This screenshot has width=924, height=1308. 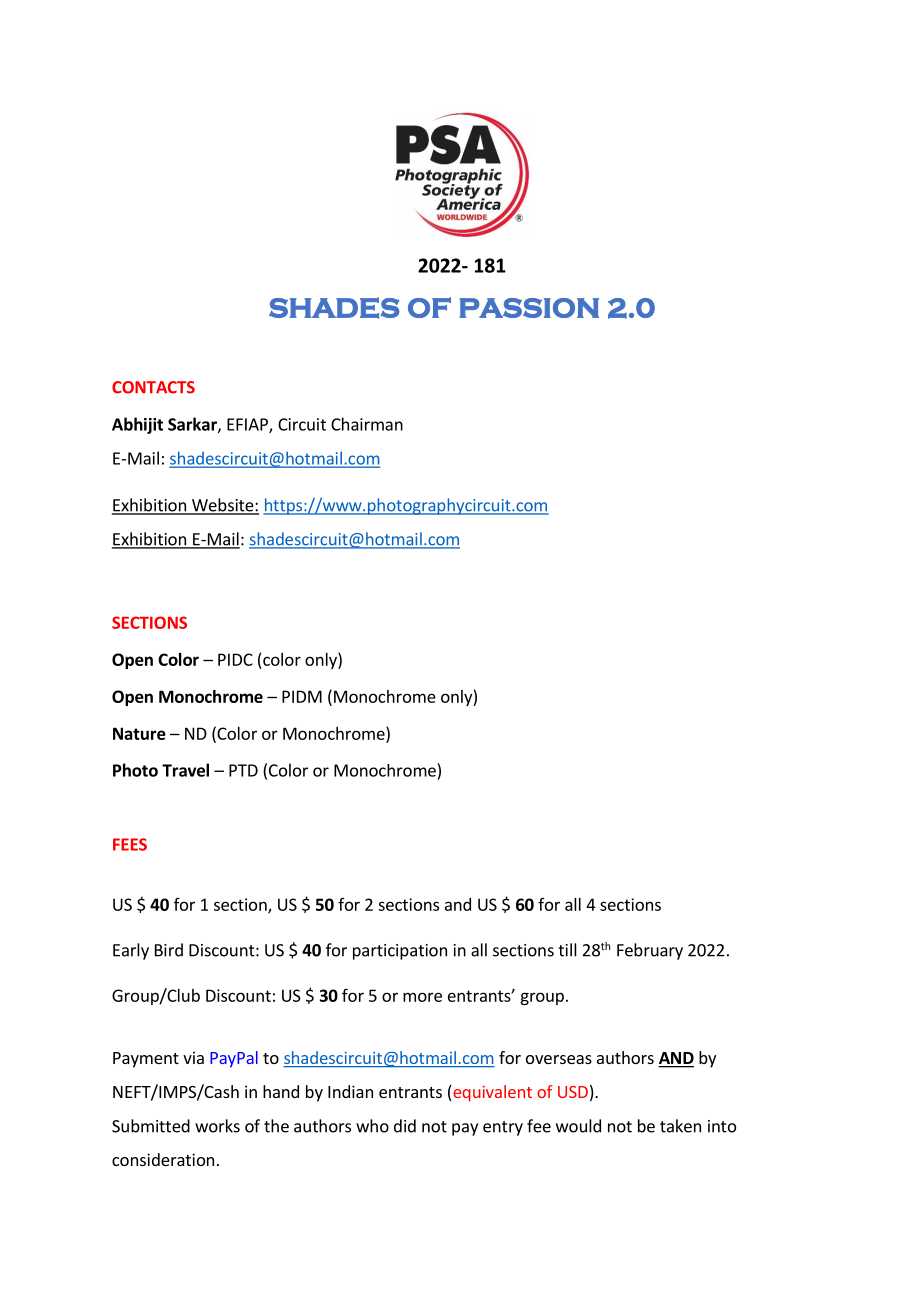 What do you see at coordinates (153, 387) in the screenshot?
I see `CONTACTS` at bounding box center [153, 387].
